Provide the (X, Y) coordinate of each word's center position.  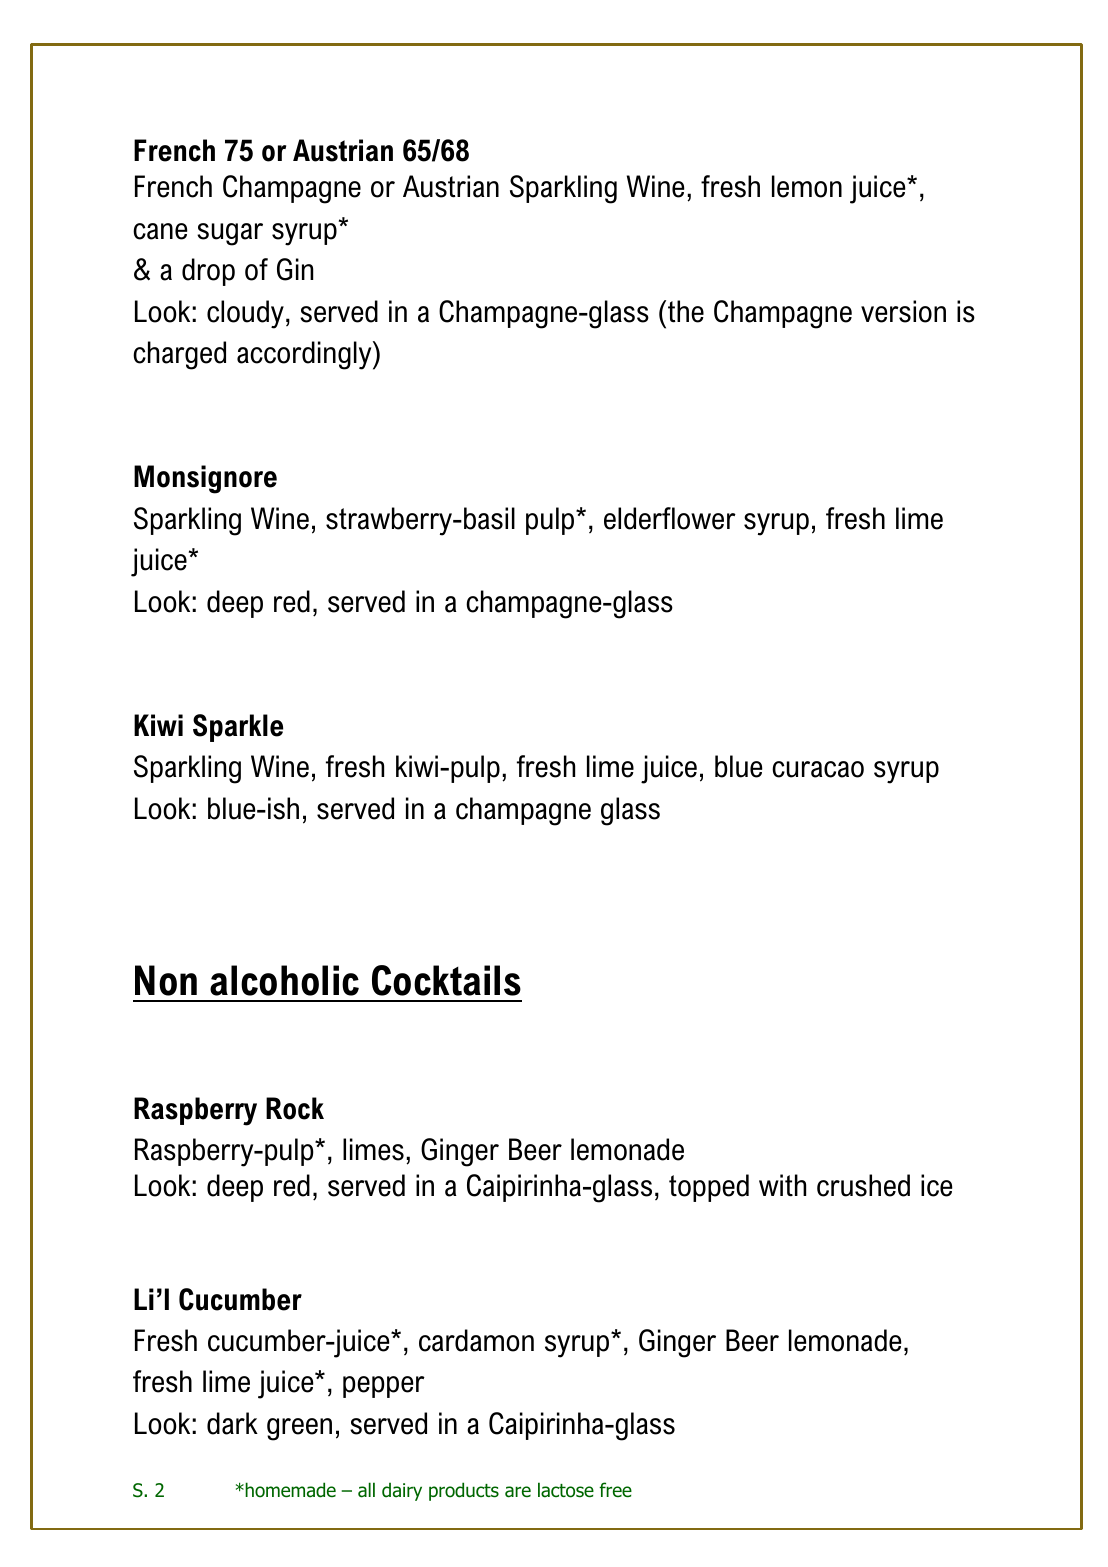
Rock (295, 1108)
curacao (818, 769)
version (903, 311)
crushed (863, 1185)
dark (232, 1423)
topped (709, 1188)
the (686, 311)
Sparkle (238, 728)
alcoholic (284, 980)
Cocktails (446, 980)
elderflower (670, 518)
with (782, 1185)
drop (208, 272)
